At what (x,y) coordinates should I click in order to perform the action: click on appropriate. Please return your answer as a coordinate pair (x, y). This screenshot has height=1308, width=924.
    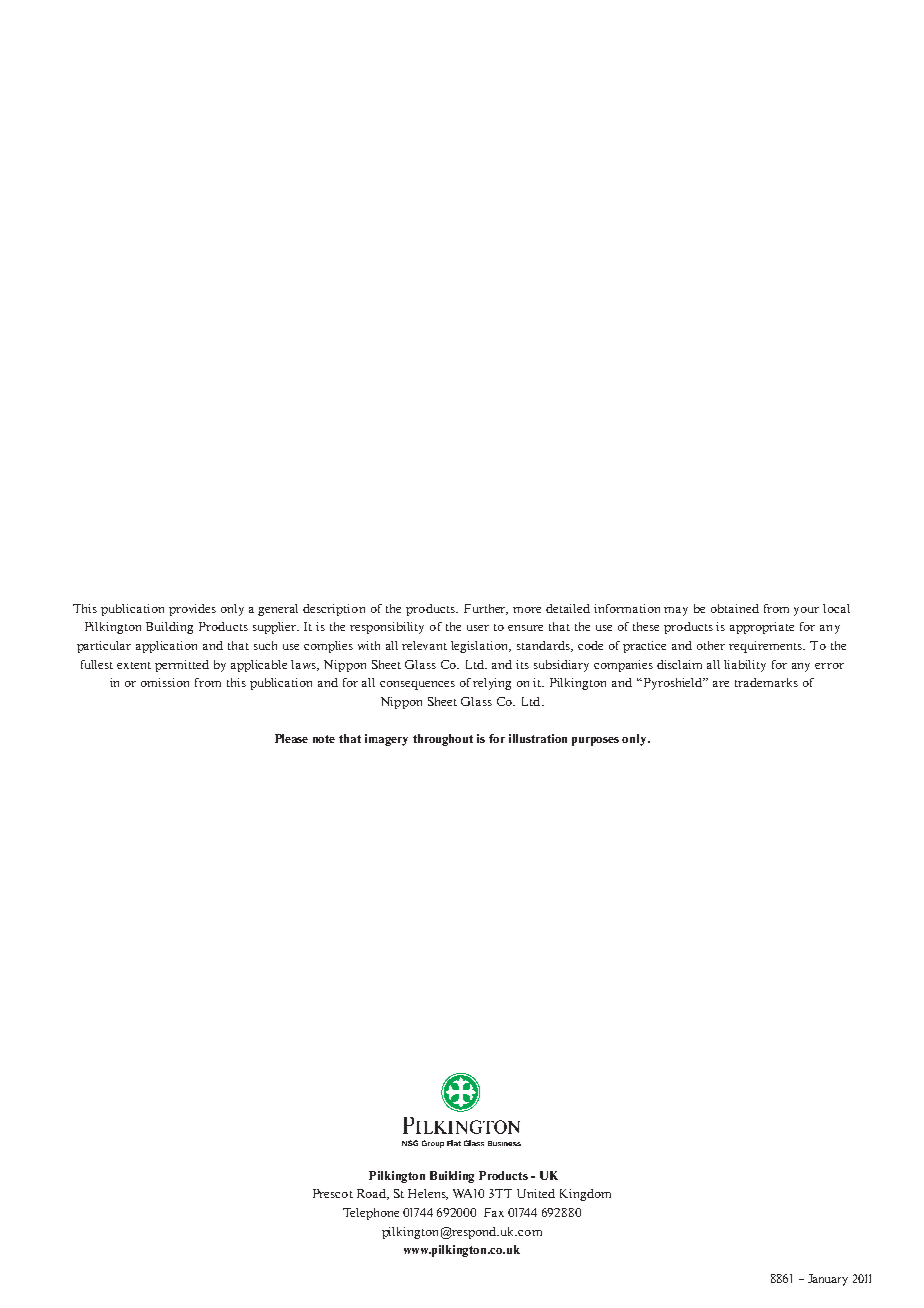
    Looking at the image, I should click on (762, 628).
